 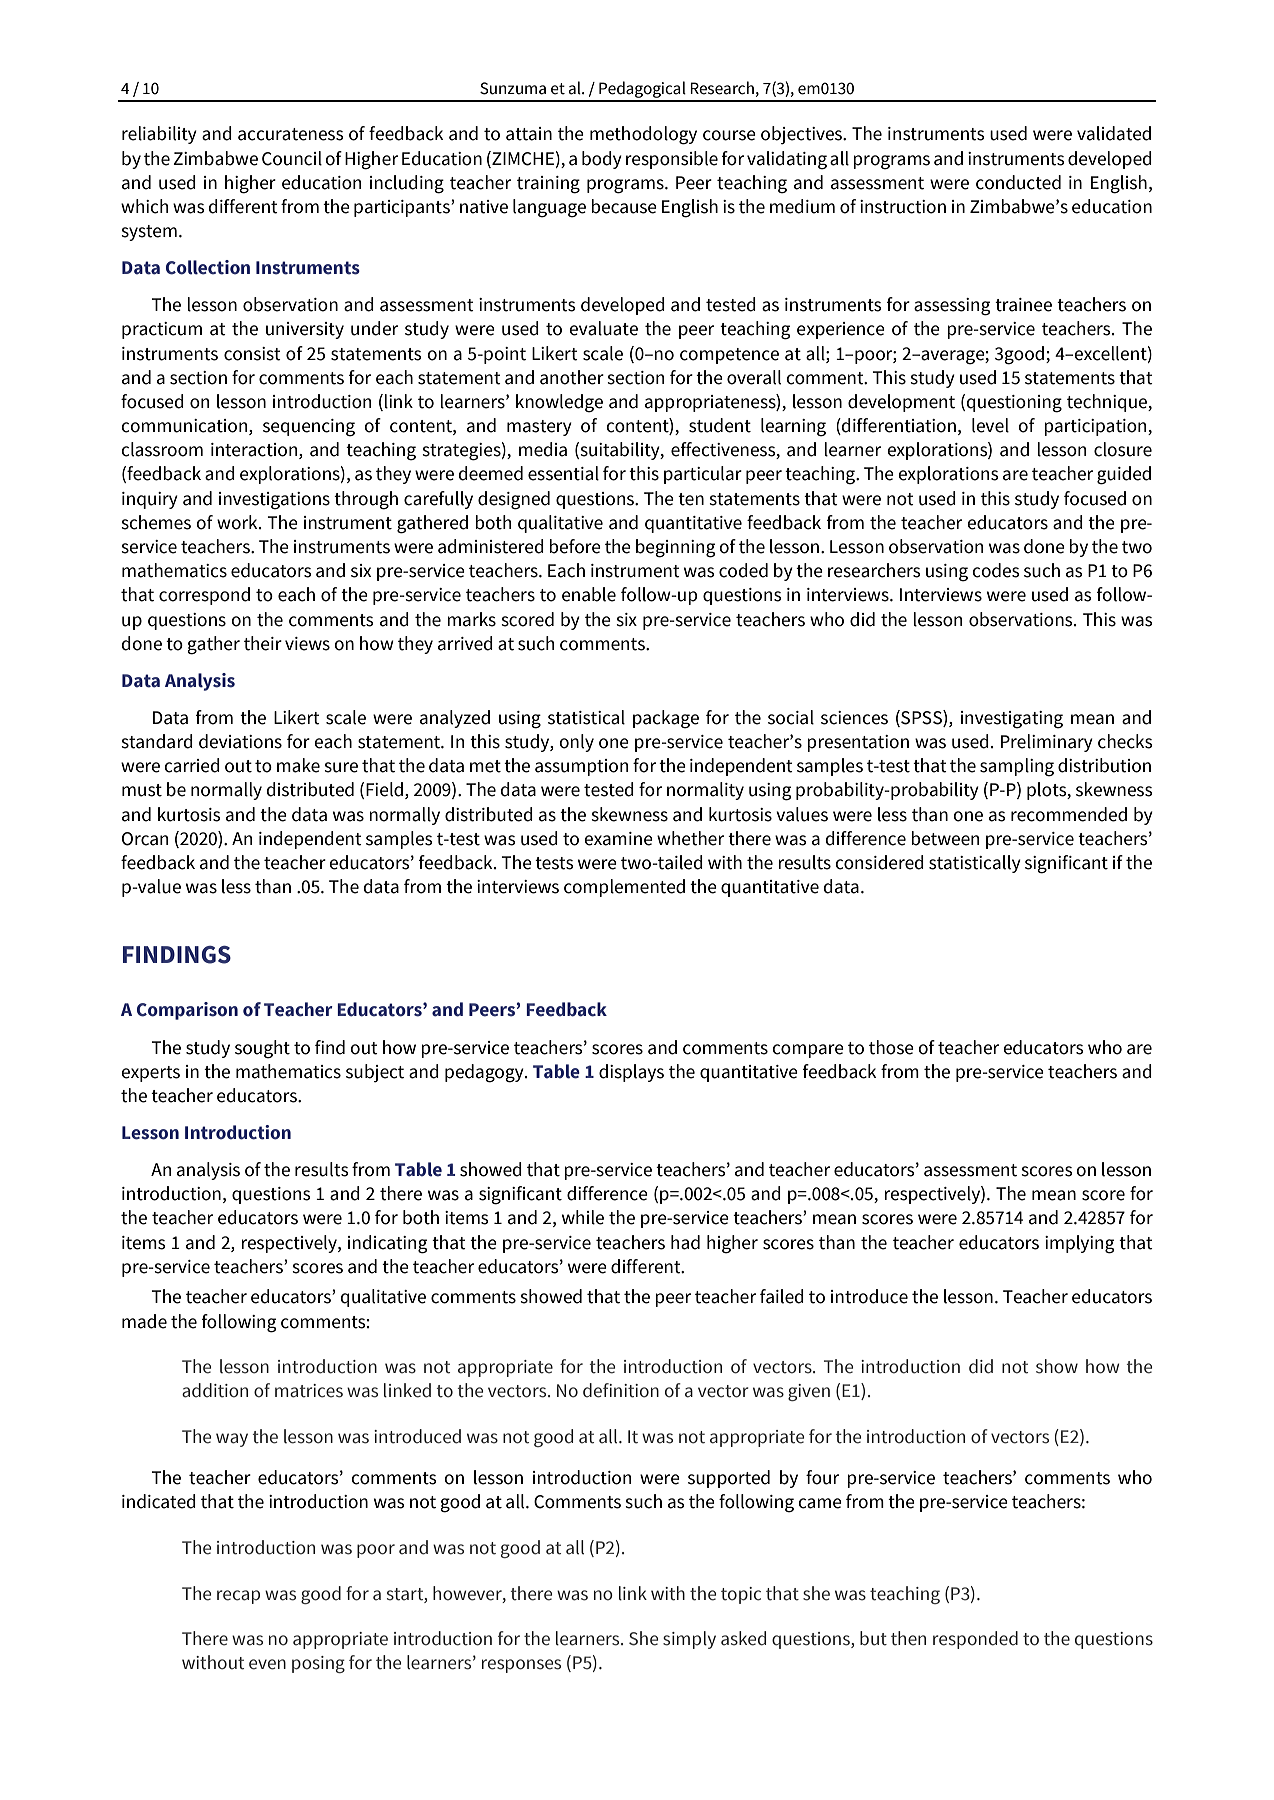 I want to click on implying, so click(x=1079, y=1244).
